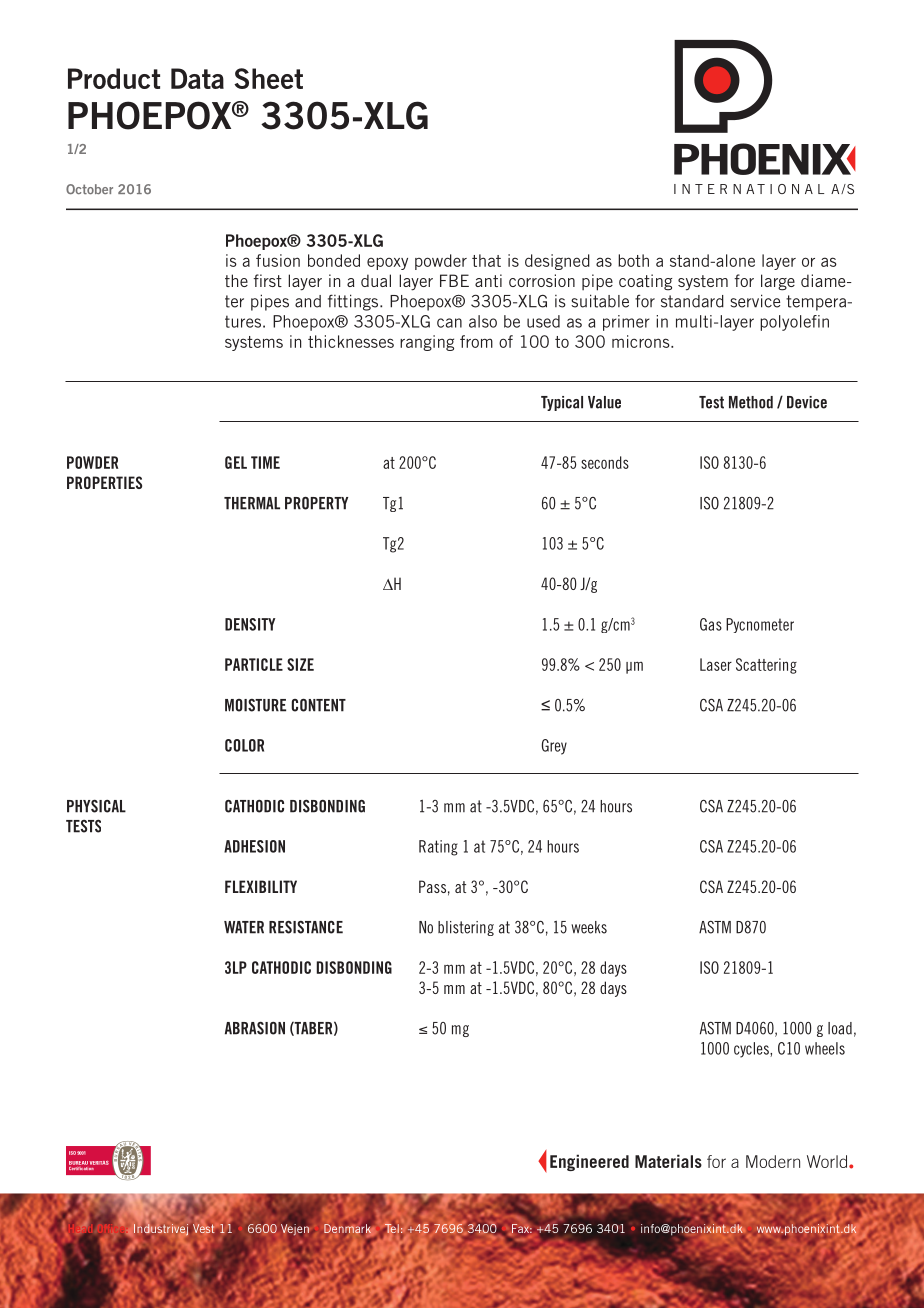 The width and height of the image is (924, 1308). Describe the element at coordinates (711, 624) in the image. I see `Gas` at that location.
